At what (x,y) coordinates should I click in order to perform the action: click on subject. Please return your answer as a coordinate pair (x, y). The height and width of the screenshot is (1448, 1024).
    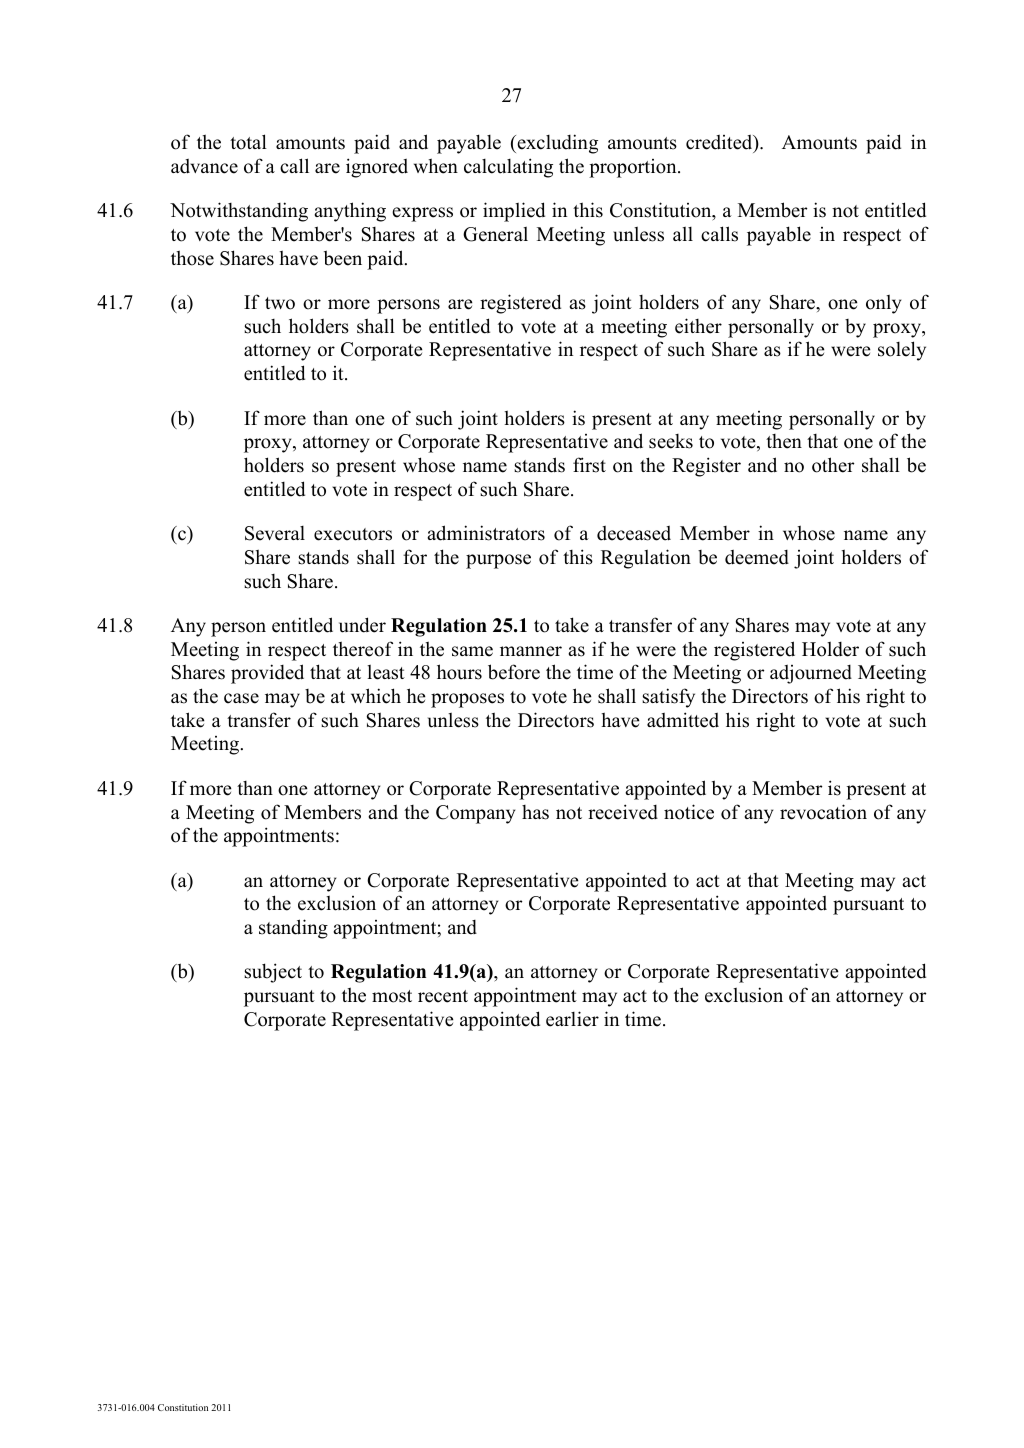
    Looking at the image, I should click on (273, 973).
